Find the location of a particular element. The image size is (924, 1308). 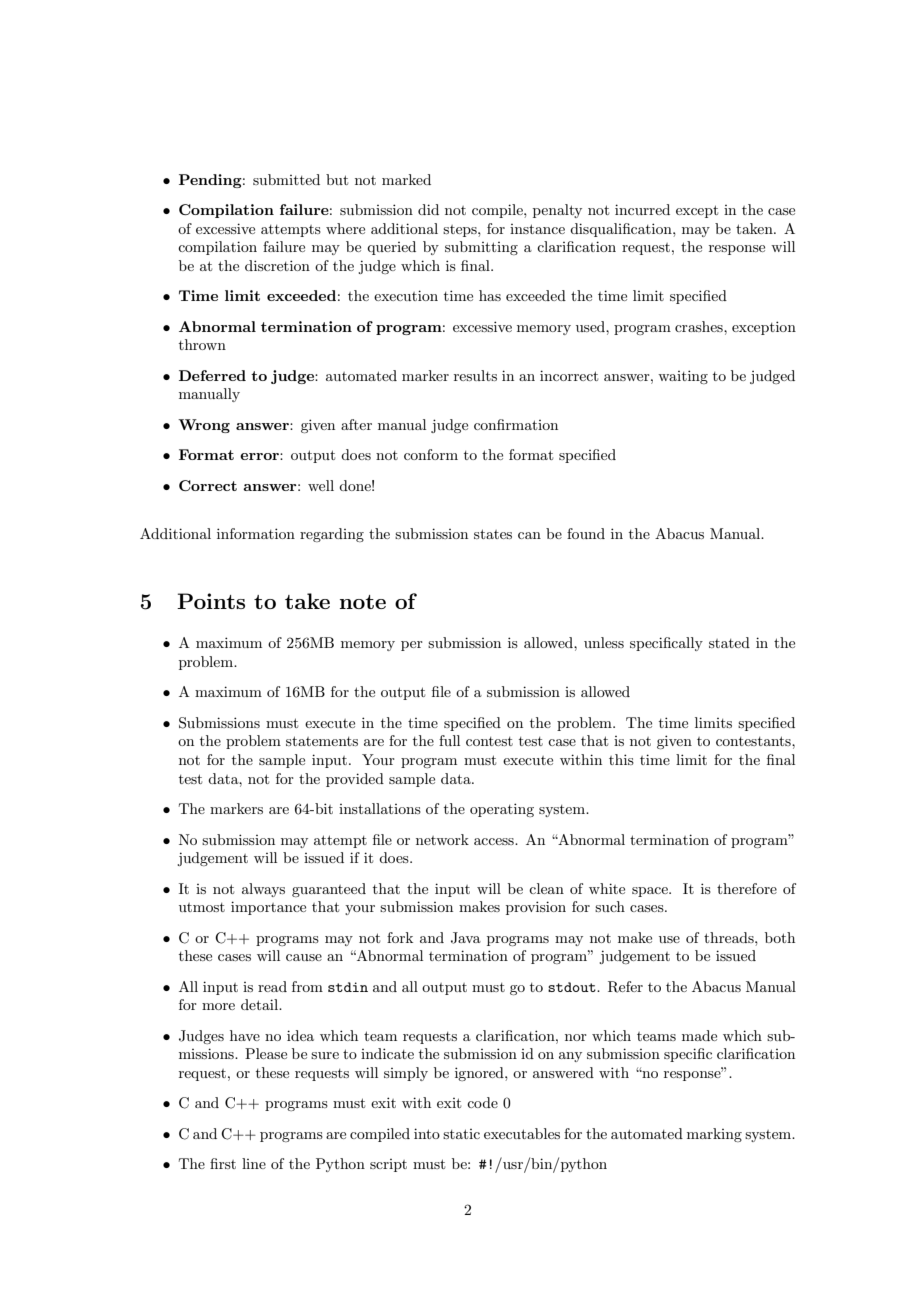

submitted is located at coordinates (286, 179).
